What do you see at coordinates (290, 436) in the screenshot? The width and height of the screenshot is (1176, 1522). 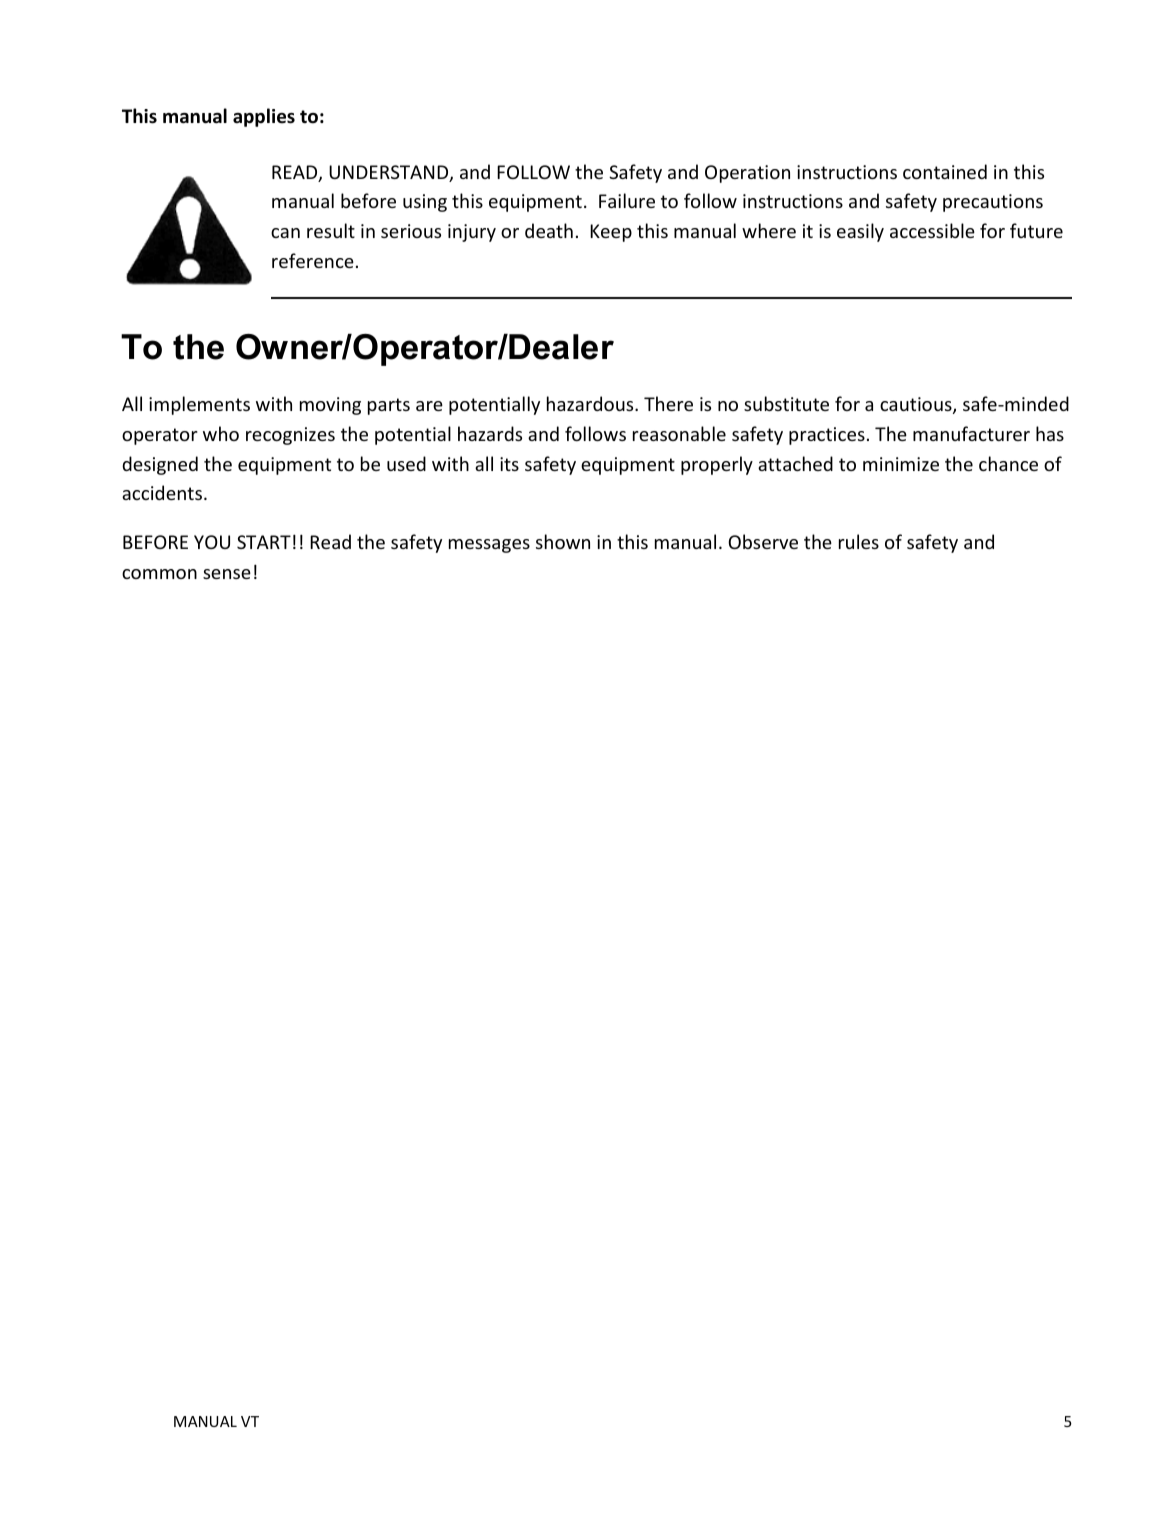 I see `recognizes` at bounding box center [290, 436].
